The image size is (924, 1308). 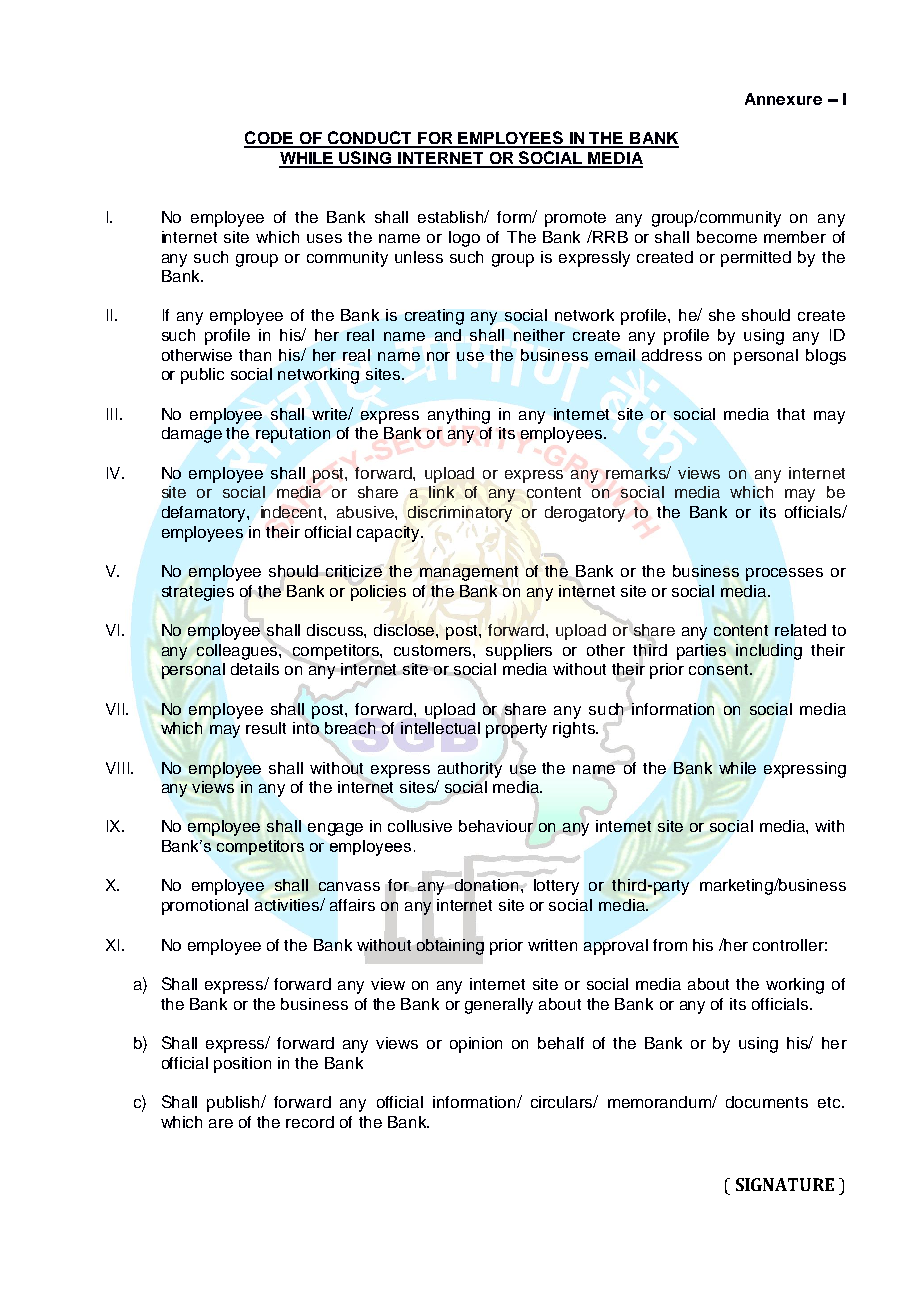 What do you see at coordinates (205, 907) in the screenshot?
I see `promotional` at bounding box center [205, 907].
